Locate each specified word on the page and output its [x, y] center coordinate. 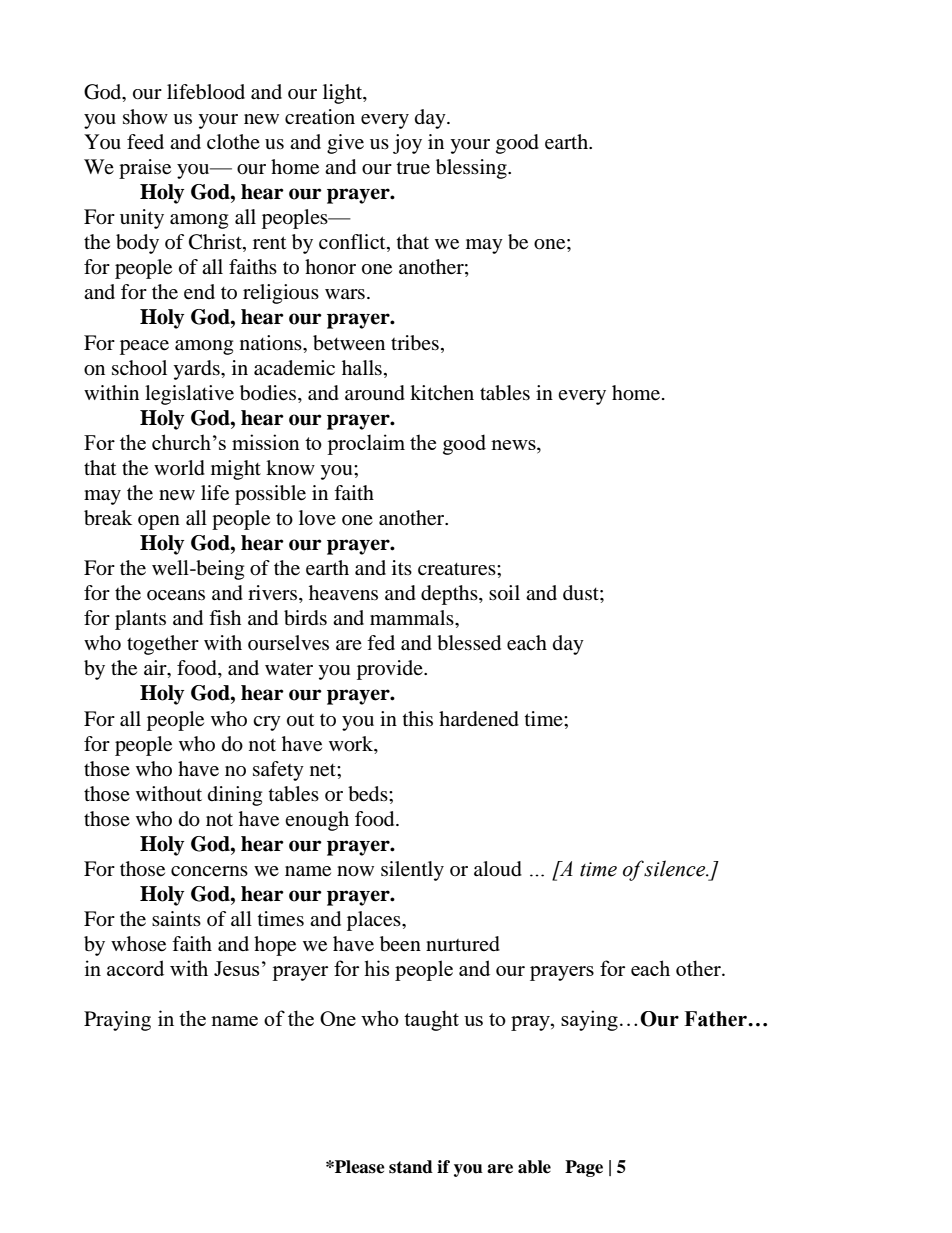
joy [407, 144]
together [163, 645]
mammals [413, 618]
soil [504, 593]
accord [135, 968]
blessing [472, 169]
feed [145, 142]
